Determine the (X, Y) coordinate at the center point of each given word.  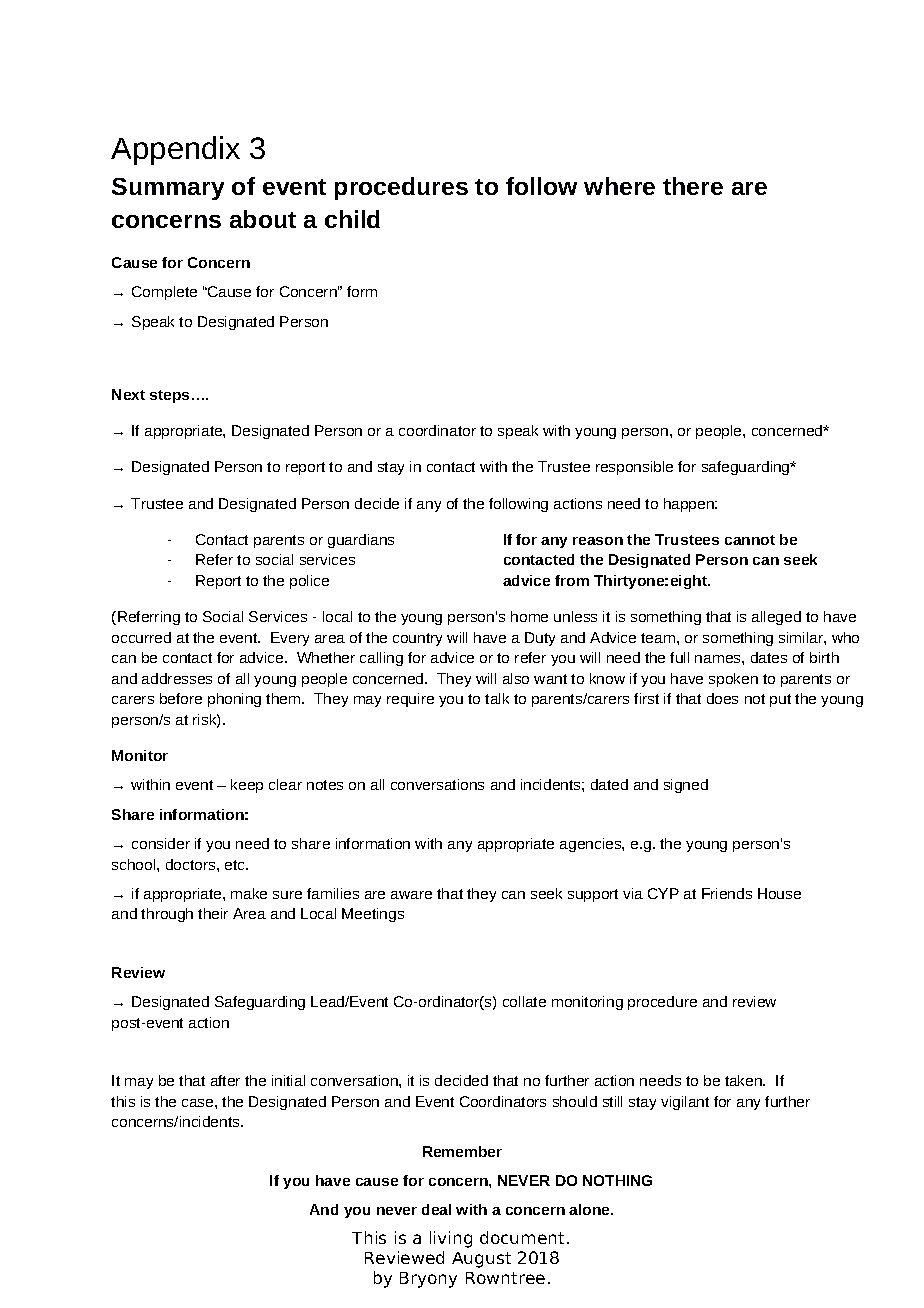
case (199, 1103)
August (481, 1260)
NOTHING (617, 1180)
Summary (168, 189)
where (619, 186)
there (693, 186)
